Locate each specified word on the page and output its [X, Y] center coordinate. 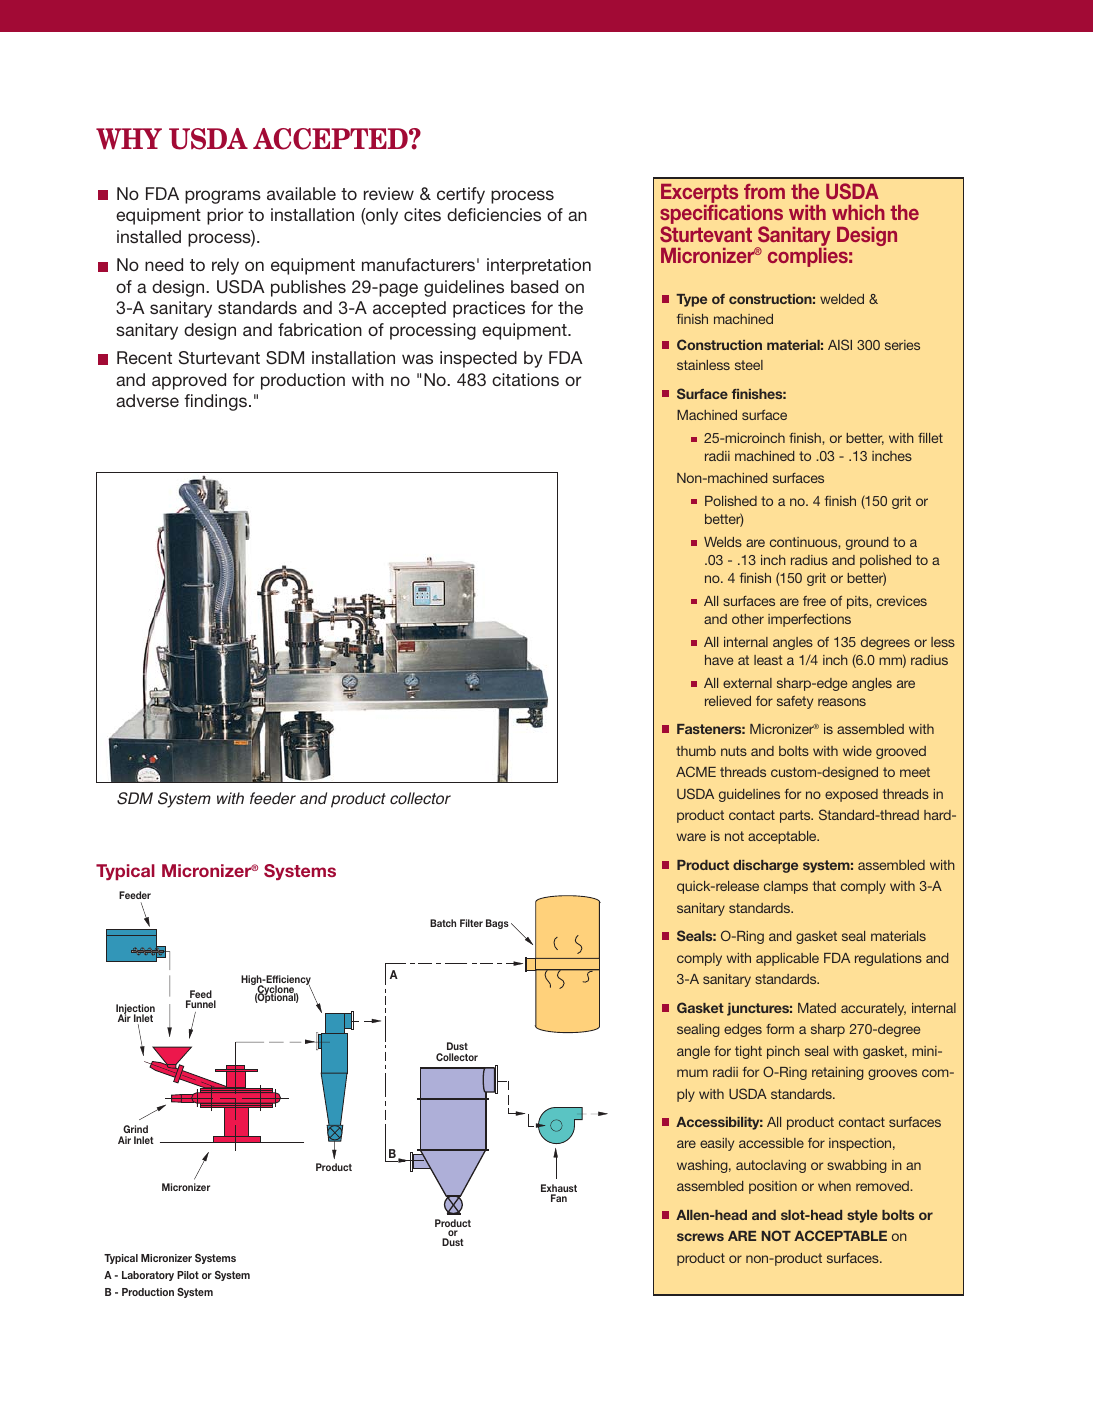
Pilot [188, 1275]
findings [215, 402]
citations [525, 379]
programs [223, 197]
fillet [930, 438]
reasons [842, 702]
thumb [696, 751]
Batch [443, 923]
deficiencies [494, 214]
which [858, 212]
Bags [497, 924]
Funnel [201, 1004]
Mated [817, 1008]
